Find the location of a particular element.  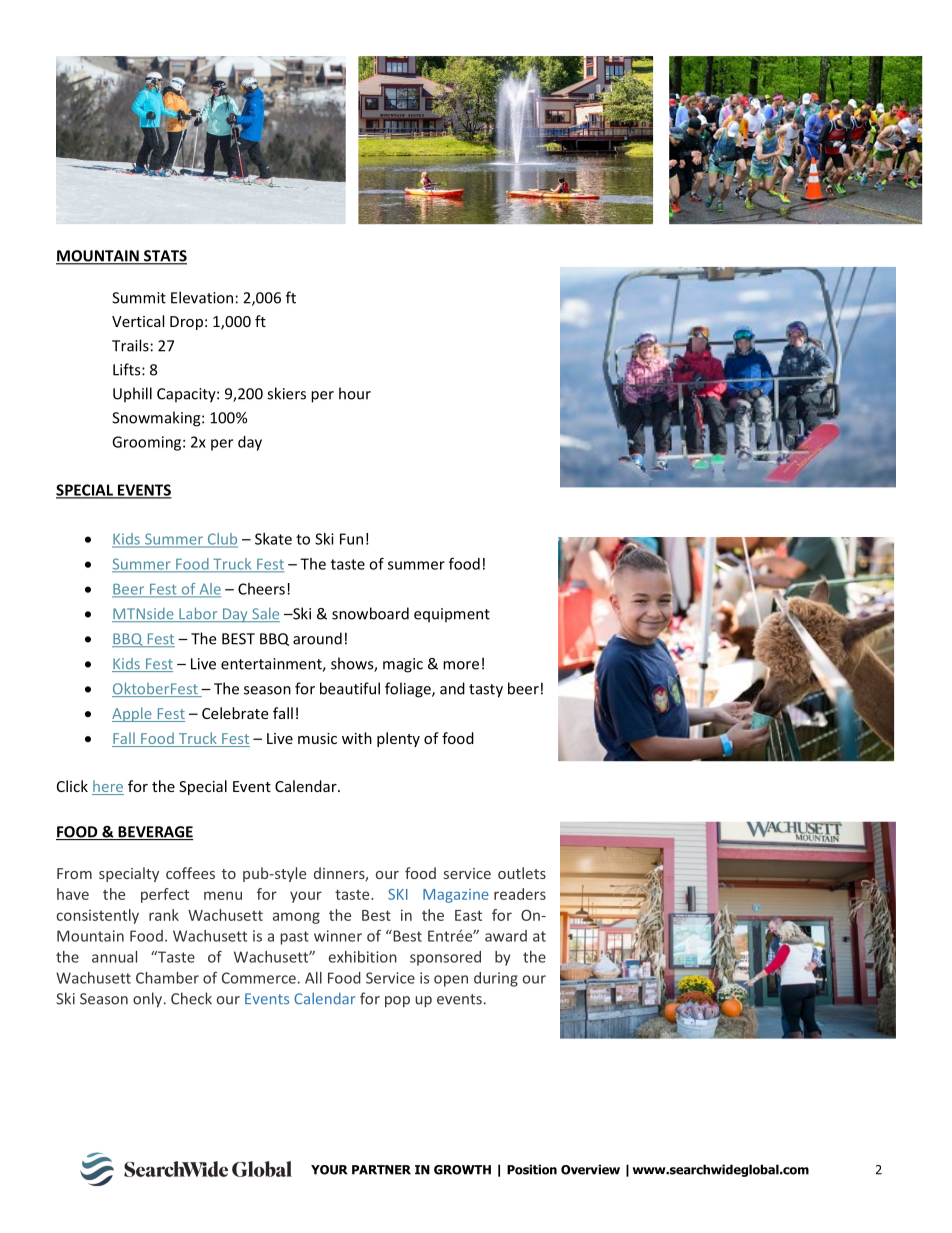

equipment is located at coordinates (452, 615).
